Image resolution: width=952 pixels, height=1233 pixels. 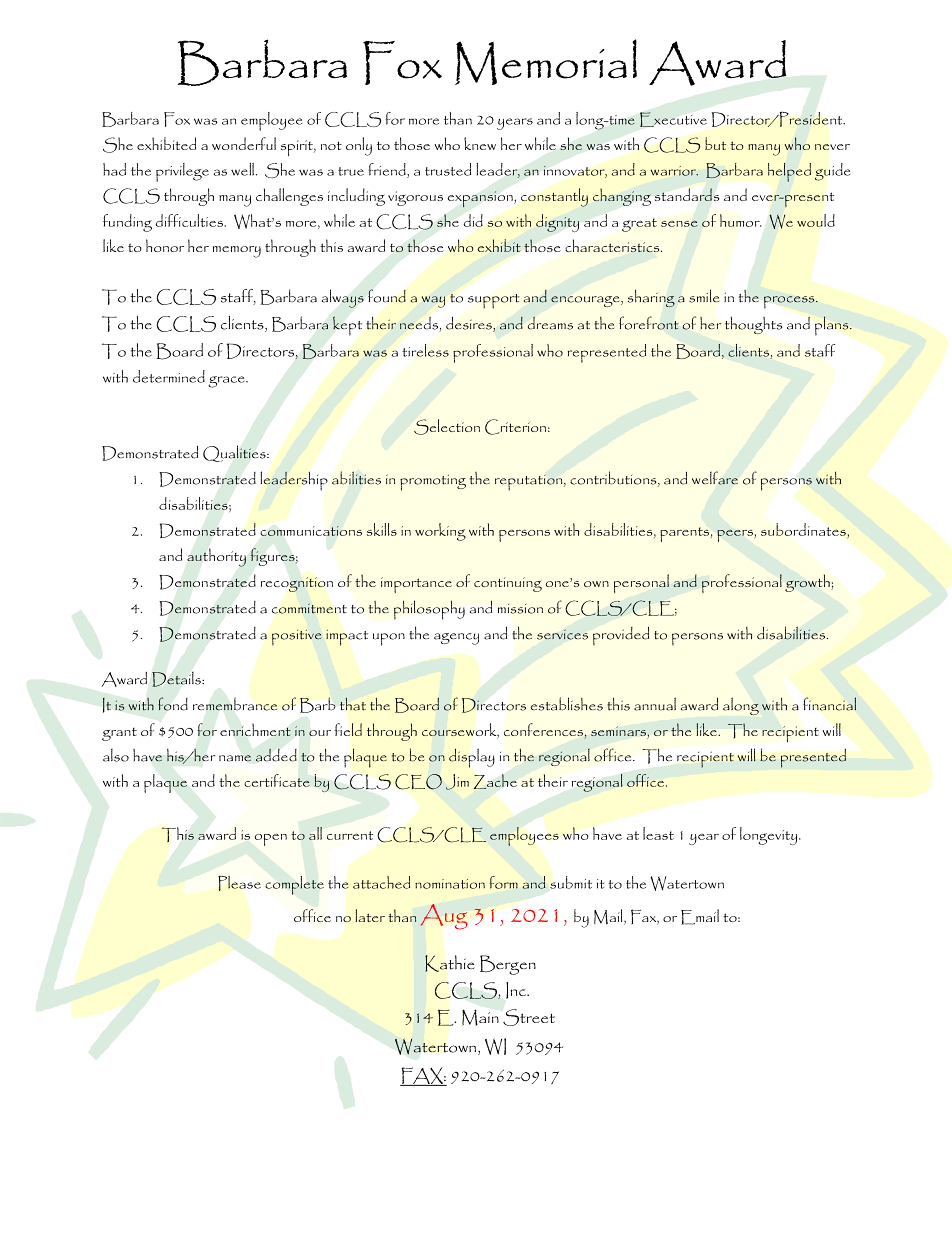 What do you see at coordinates (704, 296) in the screenshot?
I see `smile` at bounding box center [704, 296].
